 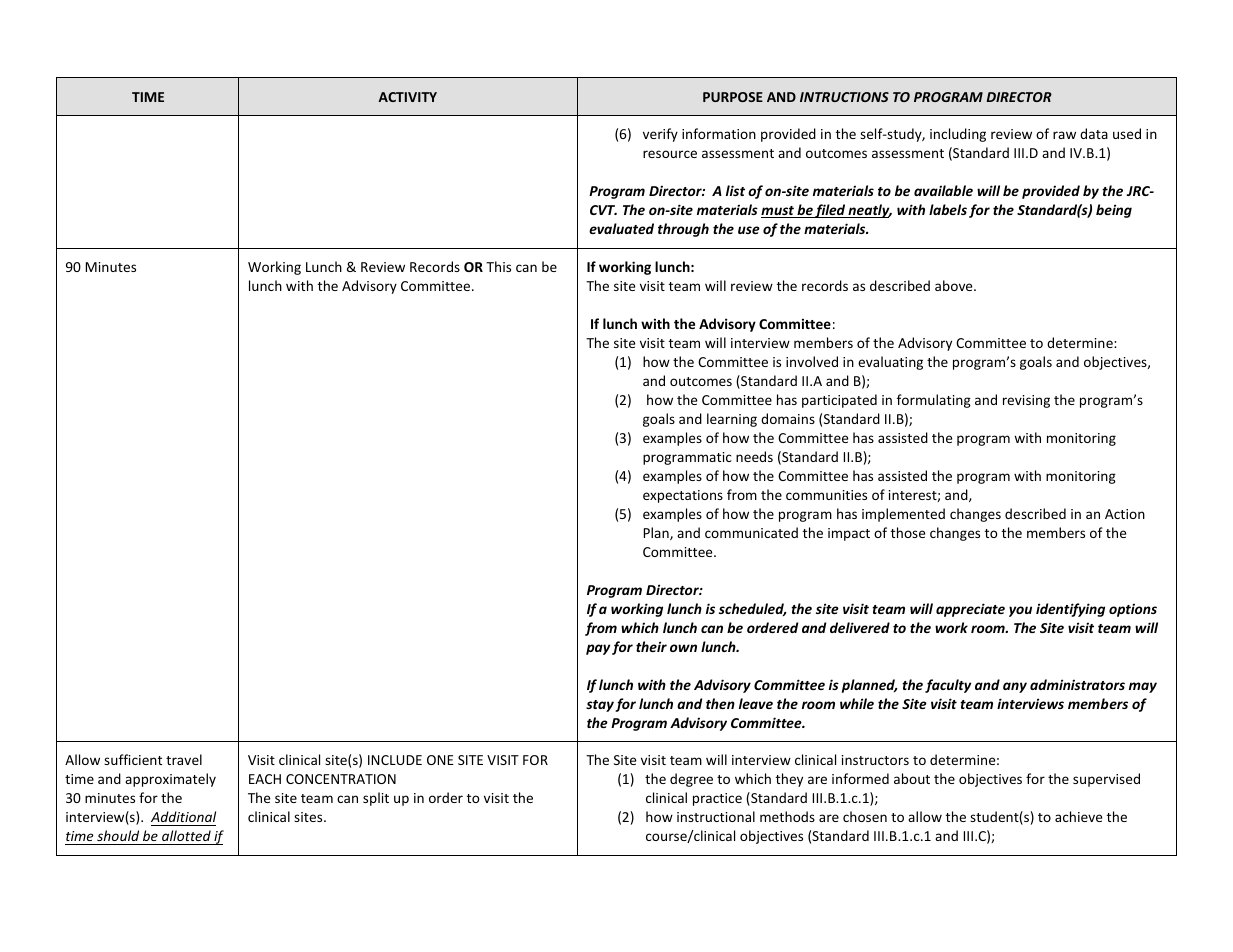 What do you see at coordinates (660, 135) in the image?
I see `verify` at bounding box center [660, 135].
